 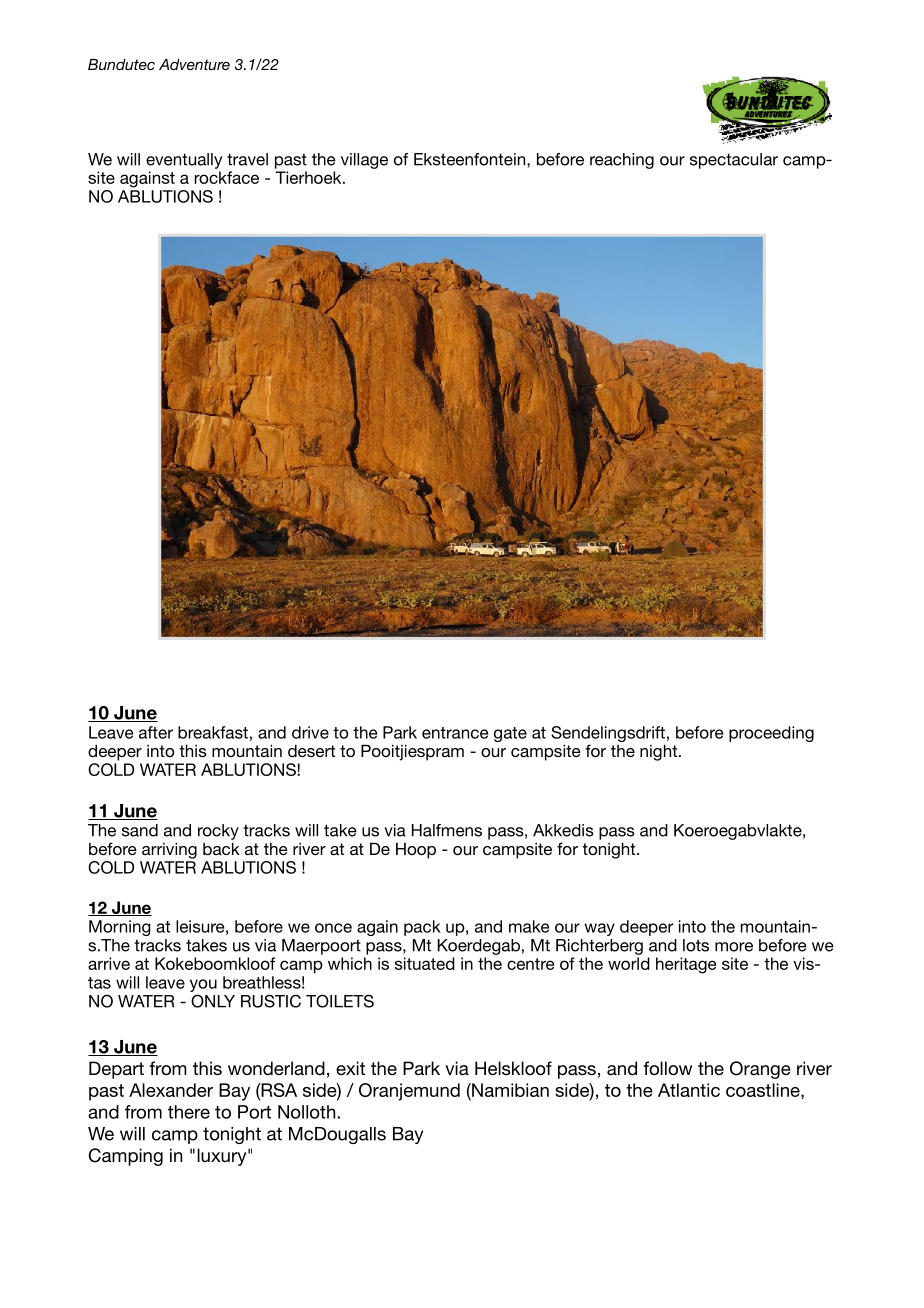 What do you see at coordinates (194, 64) in the screenshot?
I see `Adventure` at bounding box center [194, 64].
